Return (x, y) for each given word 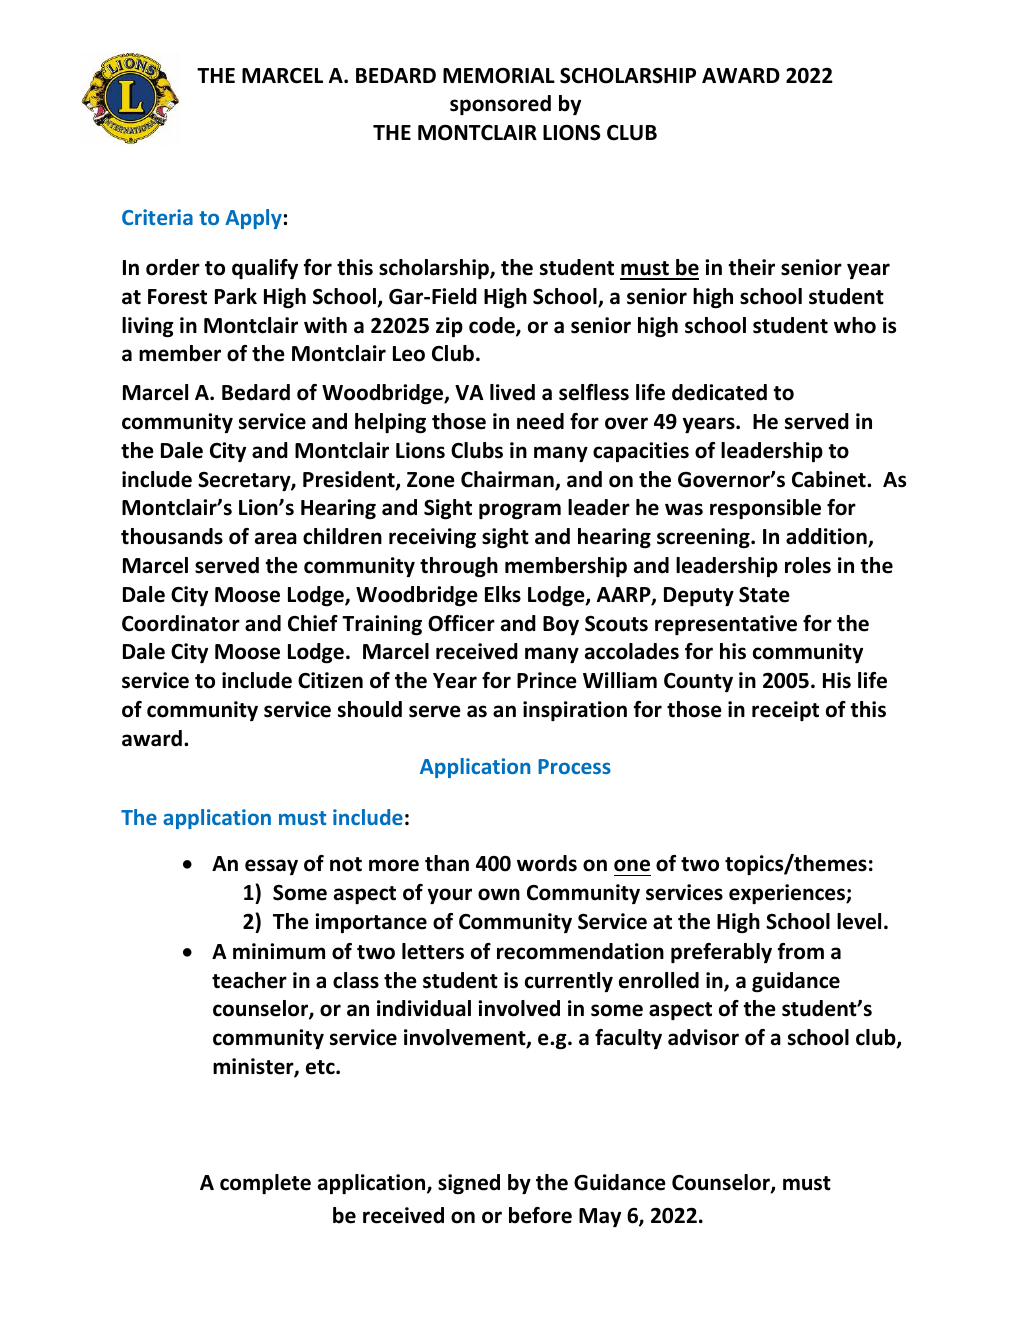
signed (469, 1184)
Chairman (508, 480)
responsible (765, 509)
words (547, 863)
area (276, 538)
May (600, 1217)
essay (271, 867)
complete (265, 1184)
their (751, 267)
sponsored (500, 105)
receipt (785, 711)
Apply (253, 219)
